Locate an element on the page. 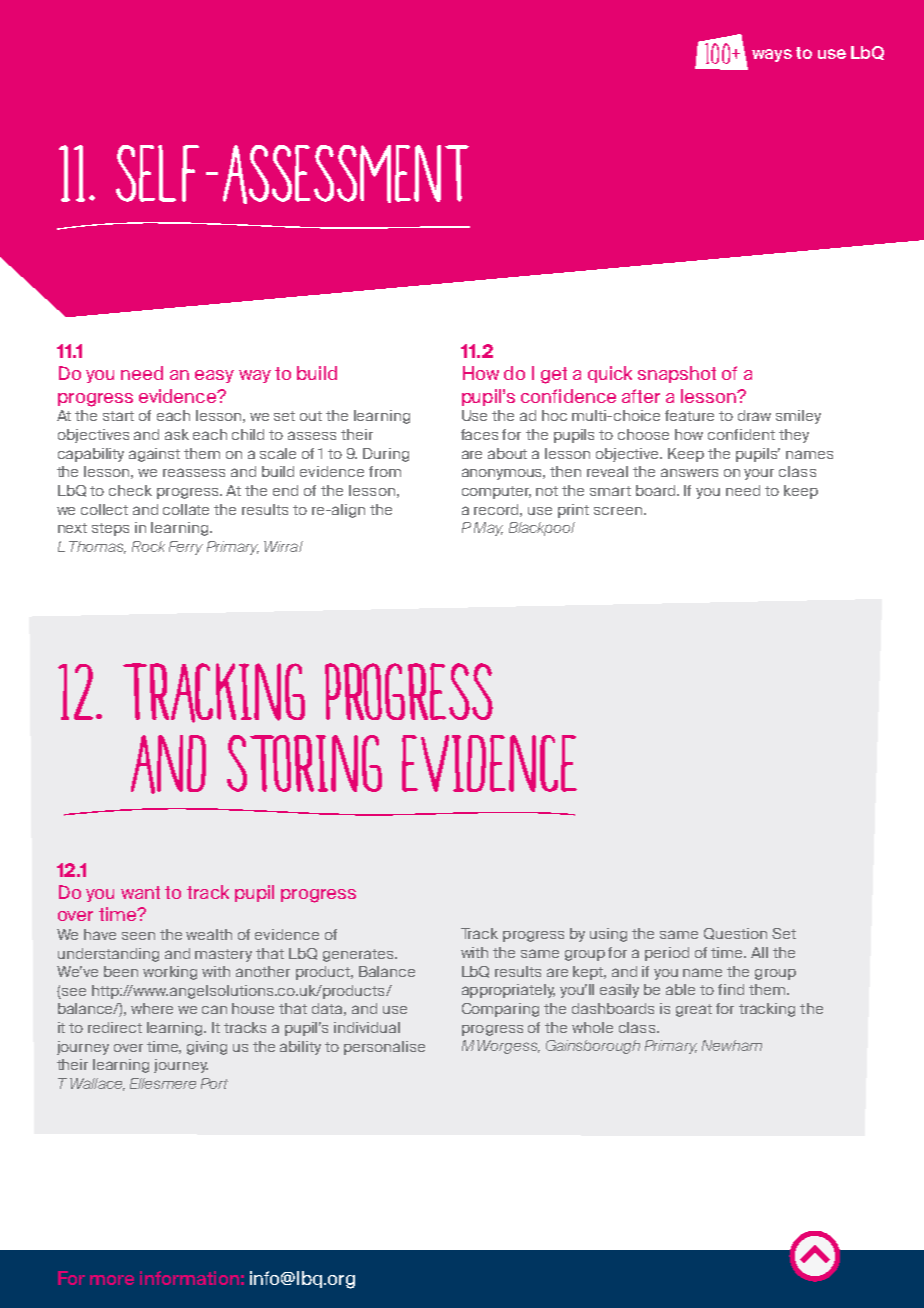 The width and height of the document is (924, 1308). snapshot is located at coordinates (677, 374).
